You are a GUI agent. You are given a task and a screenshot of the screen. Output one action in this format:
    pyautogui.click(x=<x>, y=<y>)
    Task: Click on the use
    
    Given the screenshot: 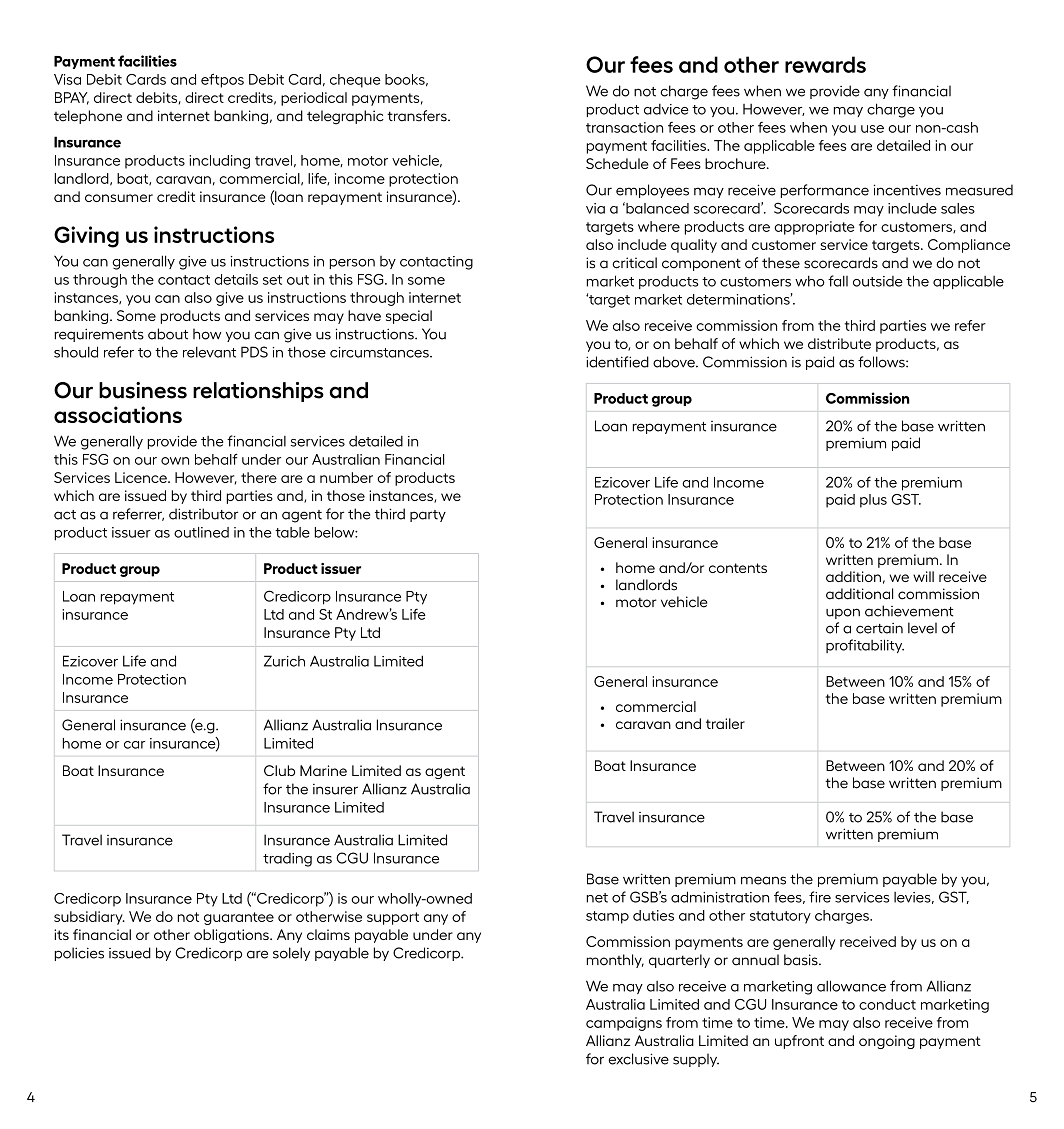 What is the action you would take?
    pyautogui.click(x=872, y=129)
